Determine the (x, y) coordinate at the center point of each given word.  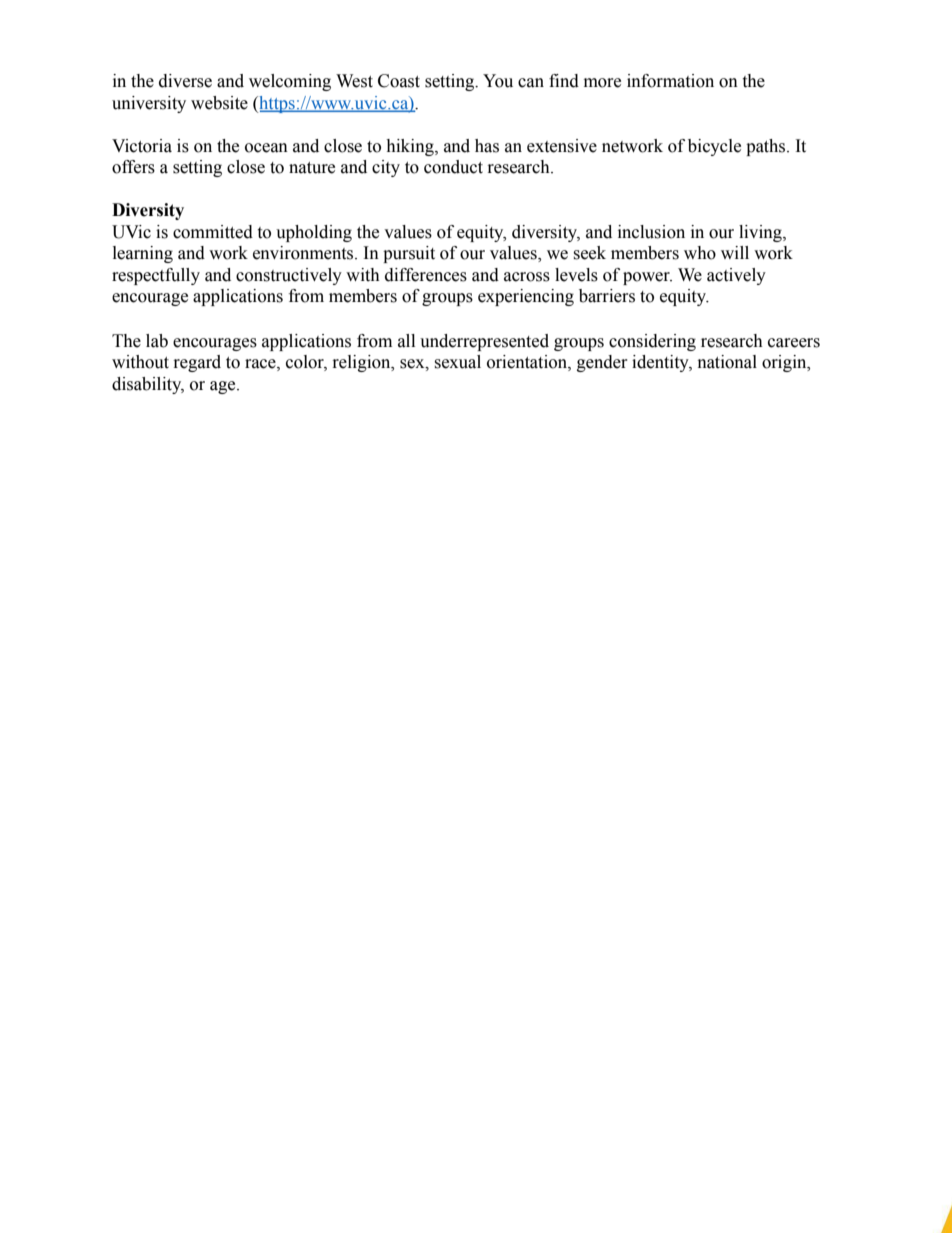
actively (736, 276)
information (670, 81)
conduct (453, 167)
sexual (457, 362)
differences (426, 275)
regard (197, 363)
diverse (185, 81)
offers (133, 167)
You (498, 81)
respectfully (156, 276)
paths (767, 147)
